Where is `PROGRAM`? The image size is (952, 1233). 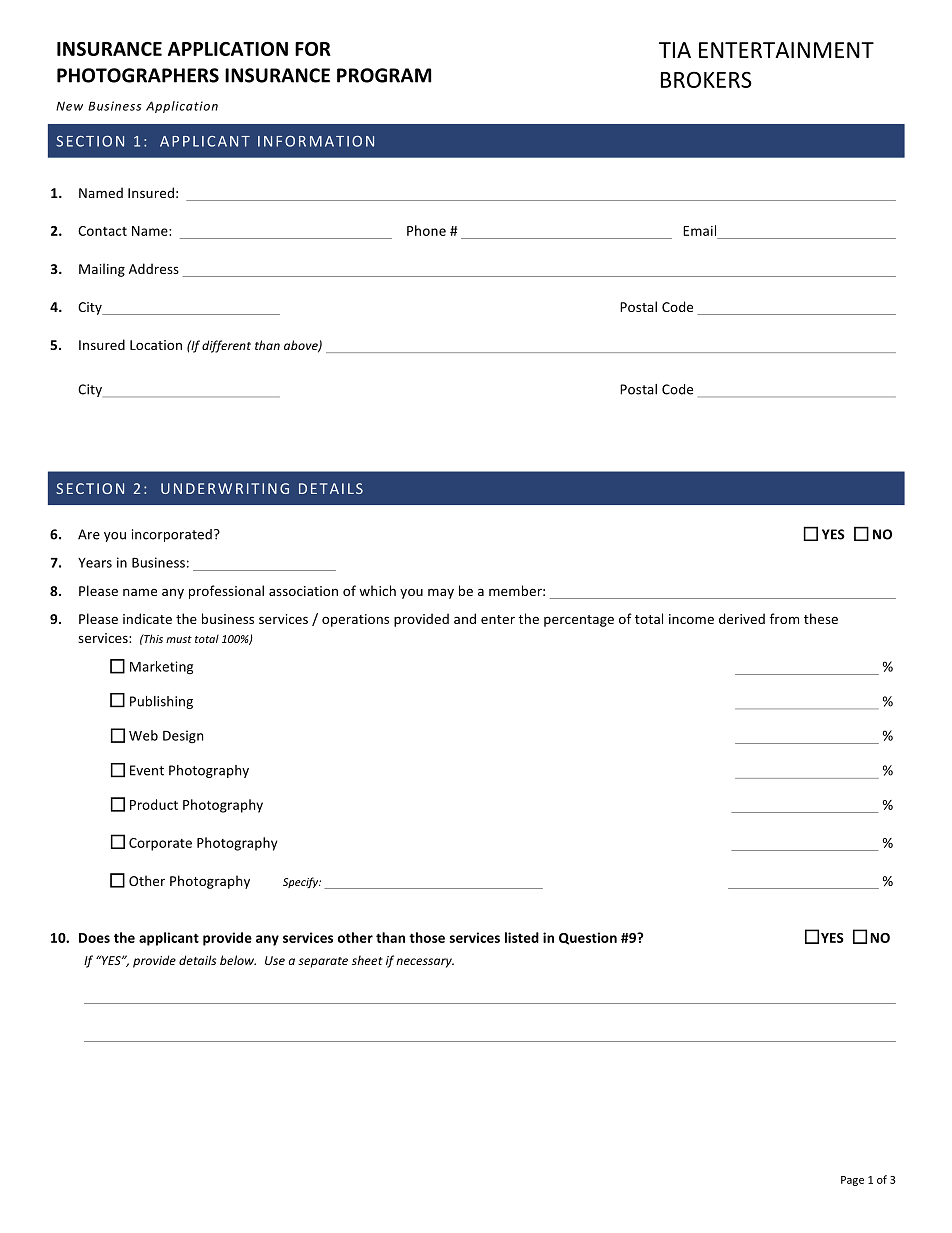
PROGRAM is located at coordinates (384, 75).
